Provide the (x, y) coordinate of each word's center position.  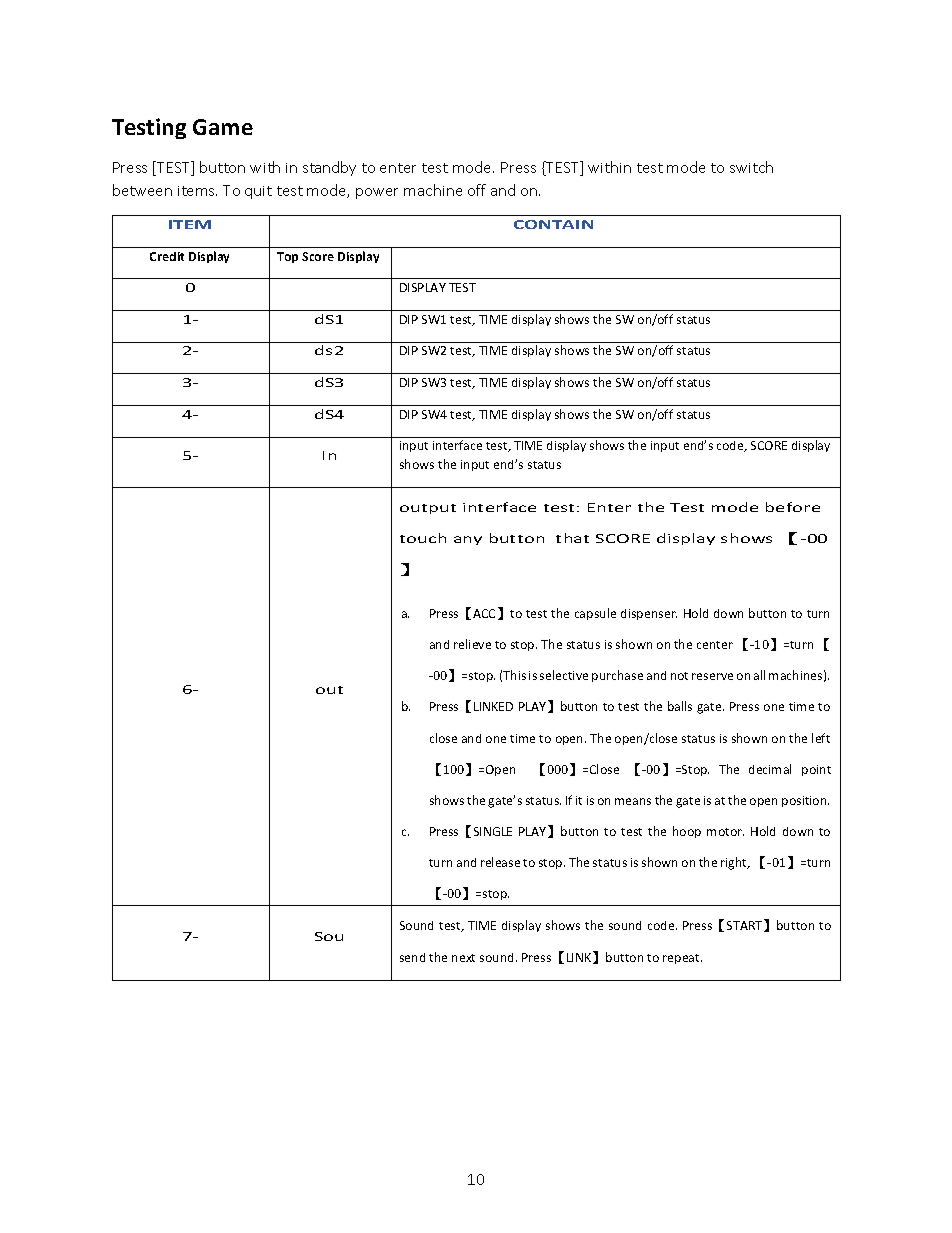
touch (423, 538)
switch (751, 167)
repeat (682, 959)
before (793, 507)
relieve (472, 644)
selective (564, 675)
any (468, 540)
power (377, 193)
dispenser (649, 614)
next (463, 958)
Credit (167, 256)
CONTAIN (553, 224)
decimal (770, 769)
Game (223, 127)
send (412, 957)
